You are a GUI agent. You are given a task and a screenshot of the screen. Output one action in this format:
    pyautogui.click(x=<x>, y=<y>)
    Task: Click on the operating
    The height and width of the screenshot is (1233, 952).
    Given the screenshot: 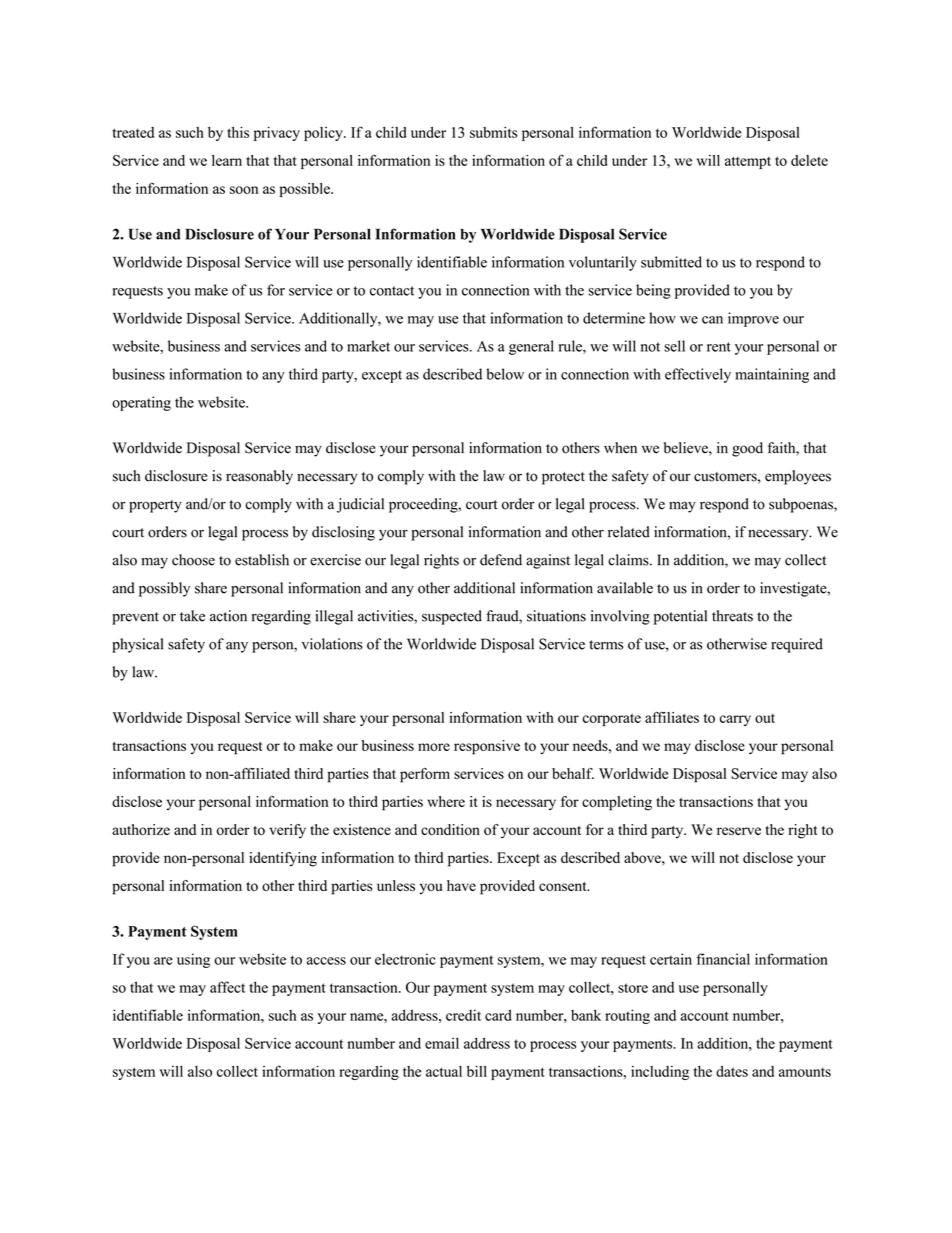 What is the action you would take?
    pyautogui.click(x=141, y=403)
